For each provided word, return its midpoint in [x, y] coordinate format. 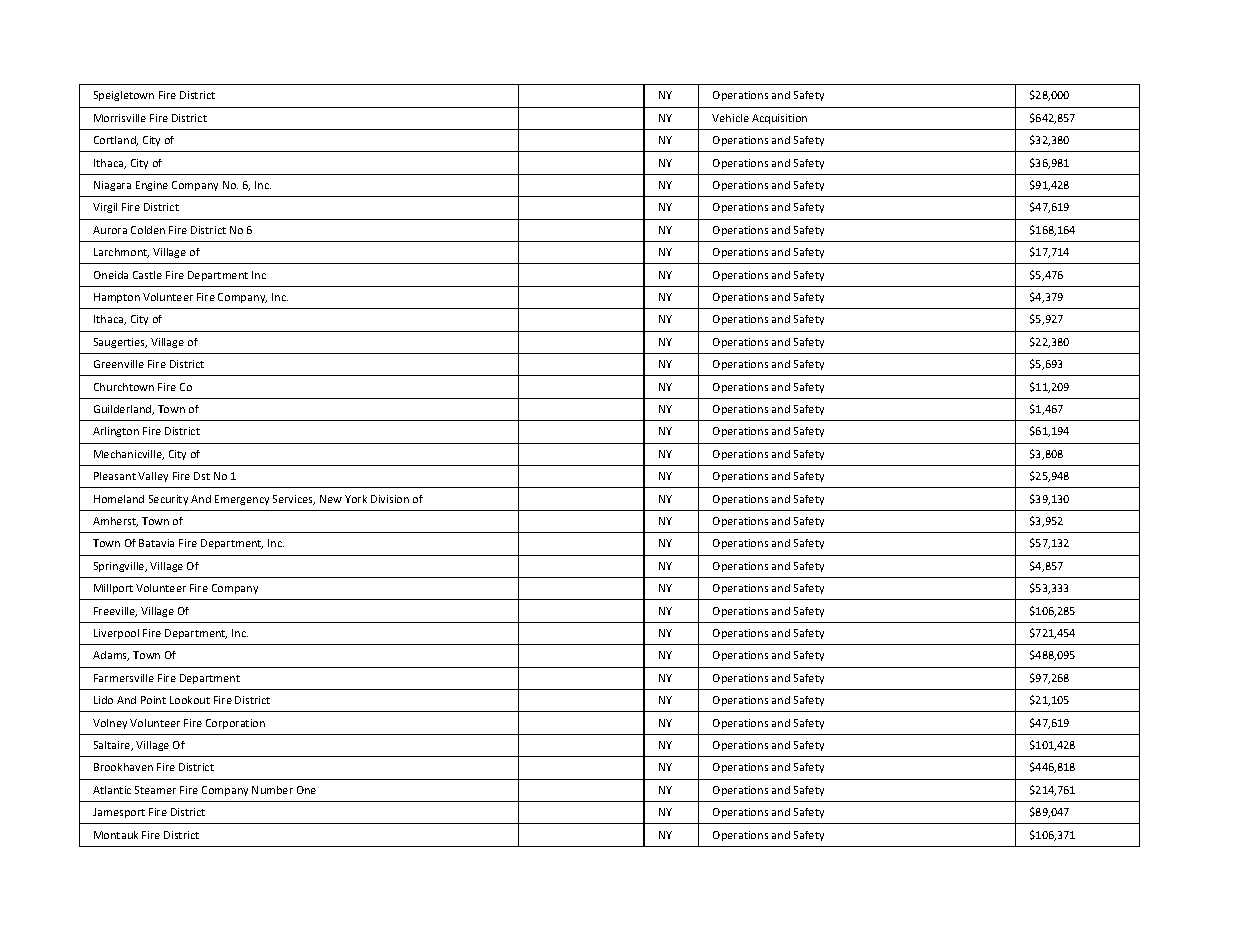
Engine [152, 186]
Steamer [155, 790]
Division [390, 499]
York [356, 499]
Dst [202, 476]
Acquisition [779, 119]
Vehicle [730, 118]
